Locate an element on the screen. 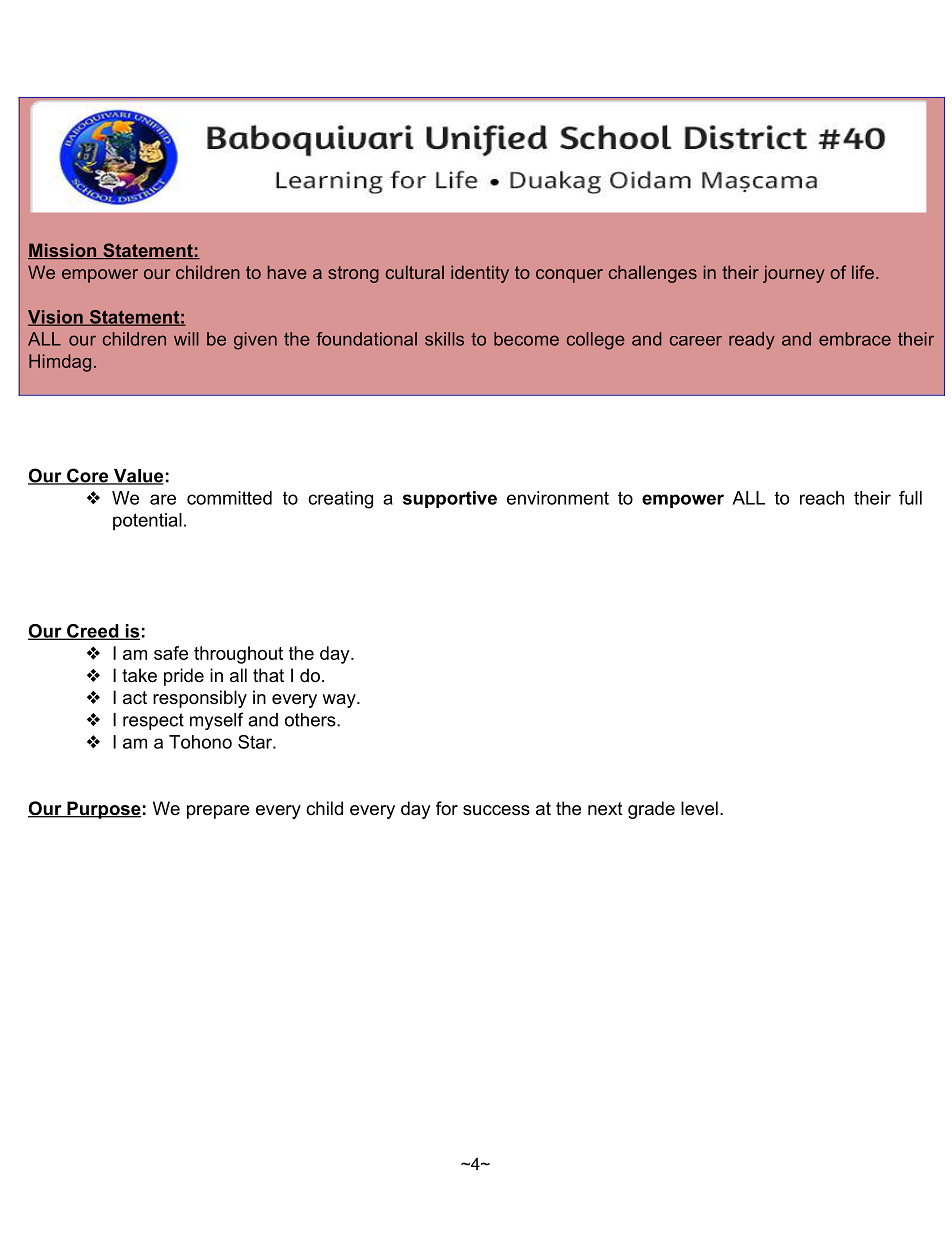 This screenshot has width=952, height=1233. identity is located at coordinates (480, 274).
